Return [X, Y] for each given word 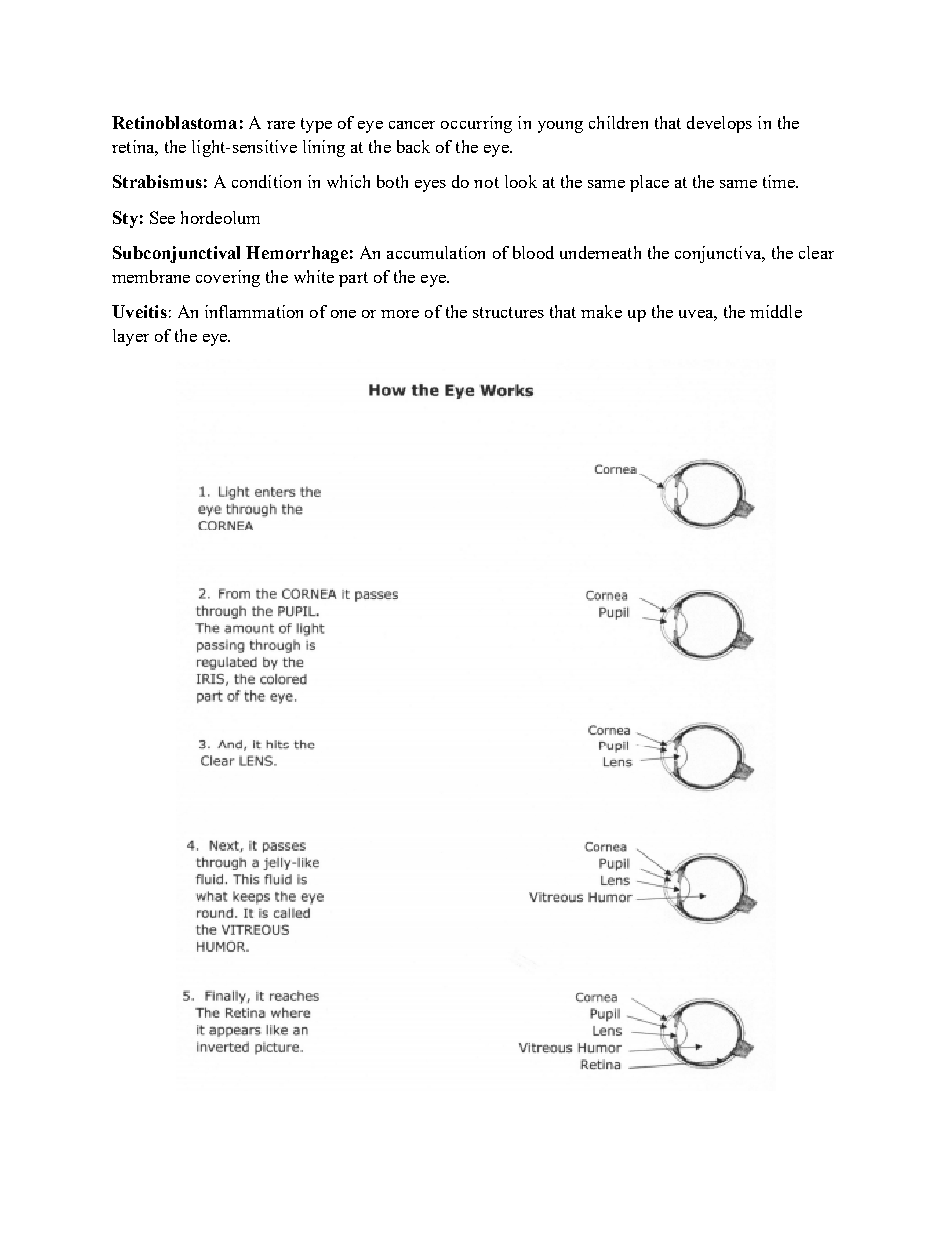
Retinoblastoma [174, 122]
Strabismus [157, 181]
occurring [476, 124]
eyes [430, 186]
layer [131, 337]
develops [719, 124]
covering [228, 278]
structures [508, 312]
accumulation [436, 252]
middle [776, 311]
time [780, 181]
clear [816, 252]
